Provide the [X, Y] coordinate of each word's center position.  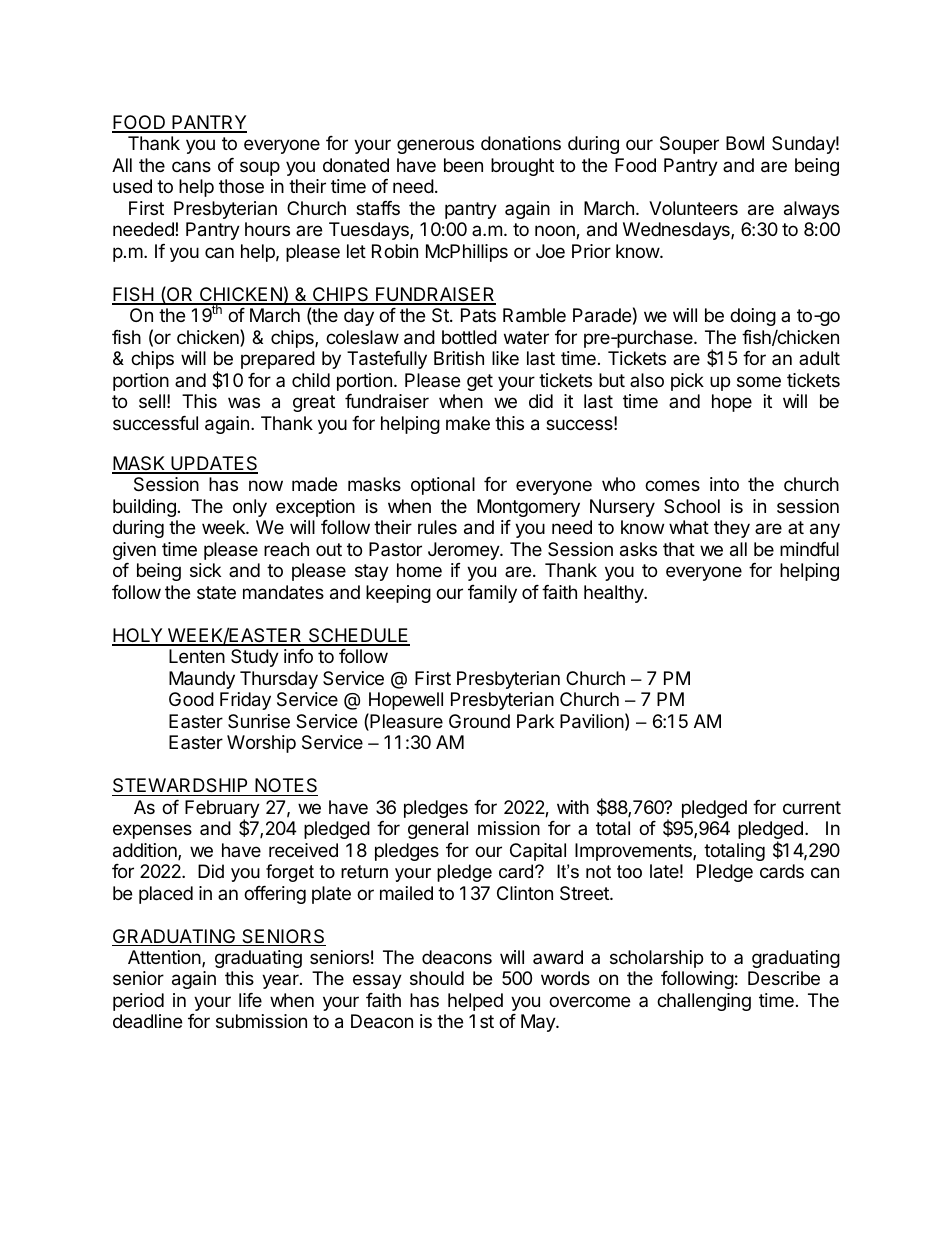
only [250, 508]
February [222, 810]
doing [753, 317]
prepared [278, 360]
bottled [469, 337]
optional [443, 486]
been [463, 165]
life [250, 1000]
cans [191, 166]
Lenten [197, 656]
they [732, 529]
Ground [479, 721]
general [438, 830]
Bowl [745, 143]
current [812, 807]
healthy [615, 594]
